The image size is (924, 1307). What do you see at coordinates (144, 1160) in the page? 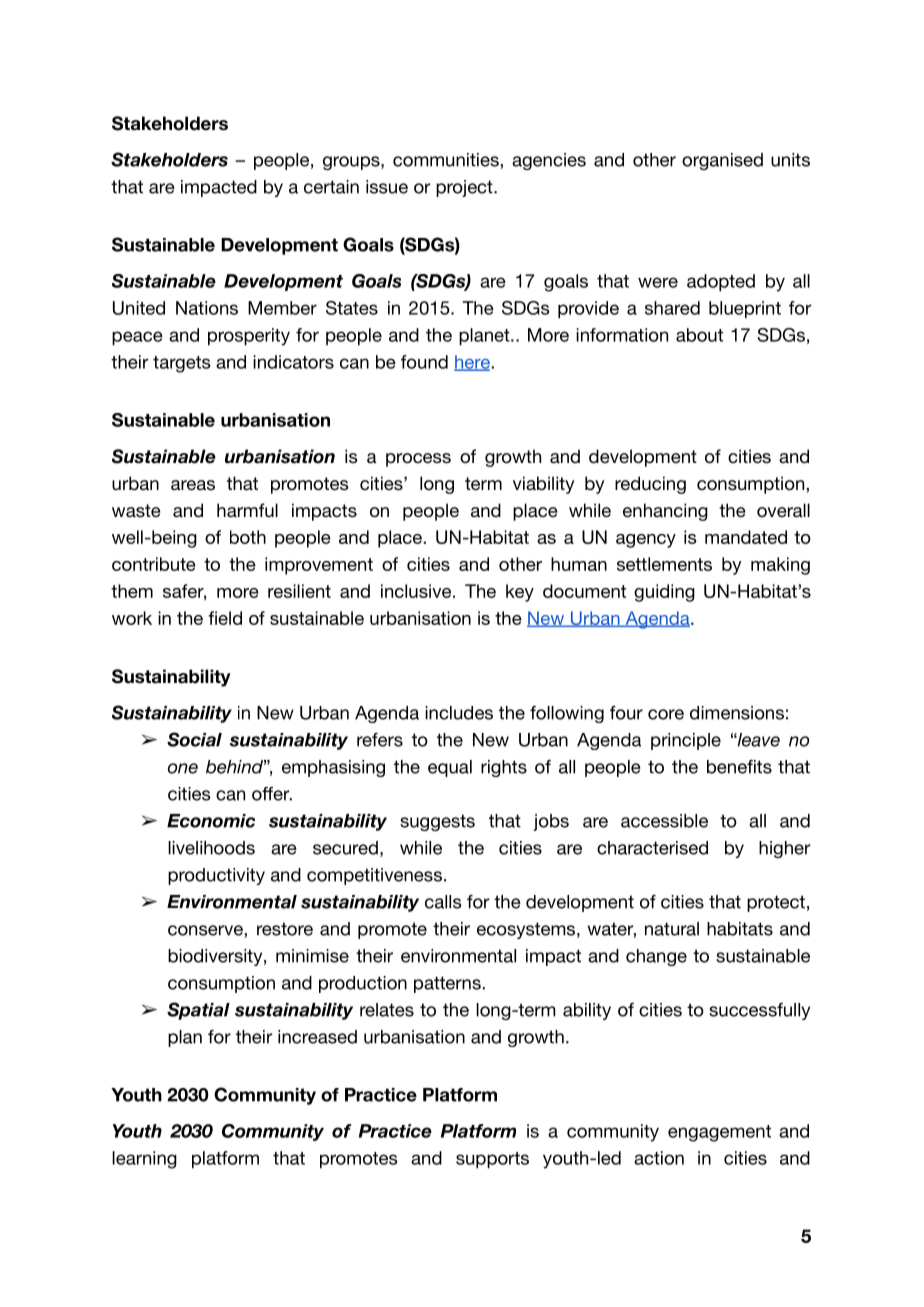
I see `learning` at bounding box center [144, 1160].
